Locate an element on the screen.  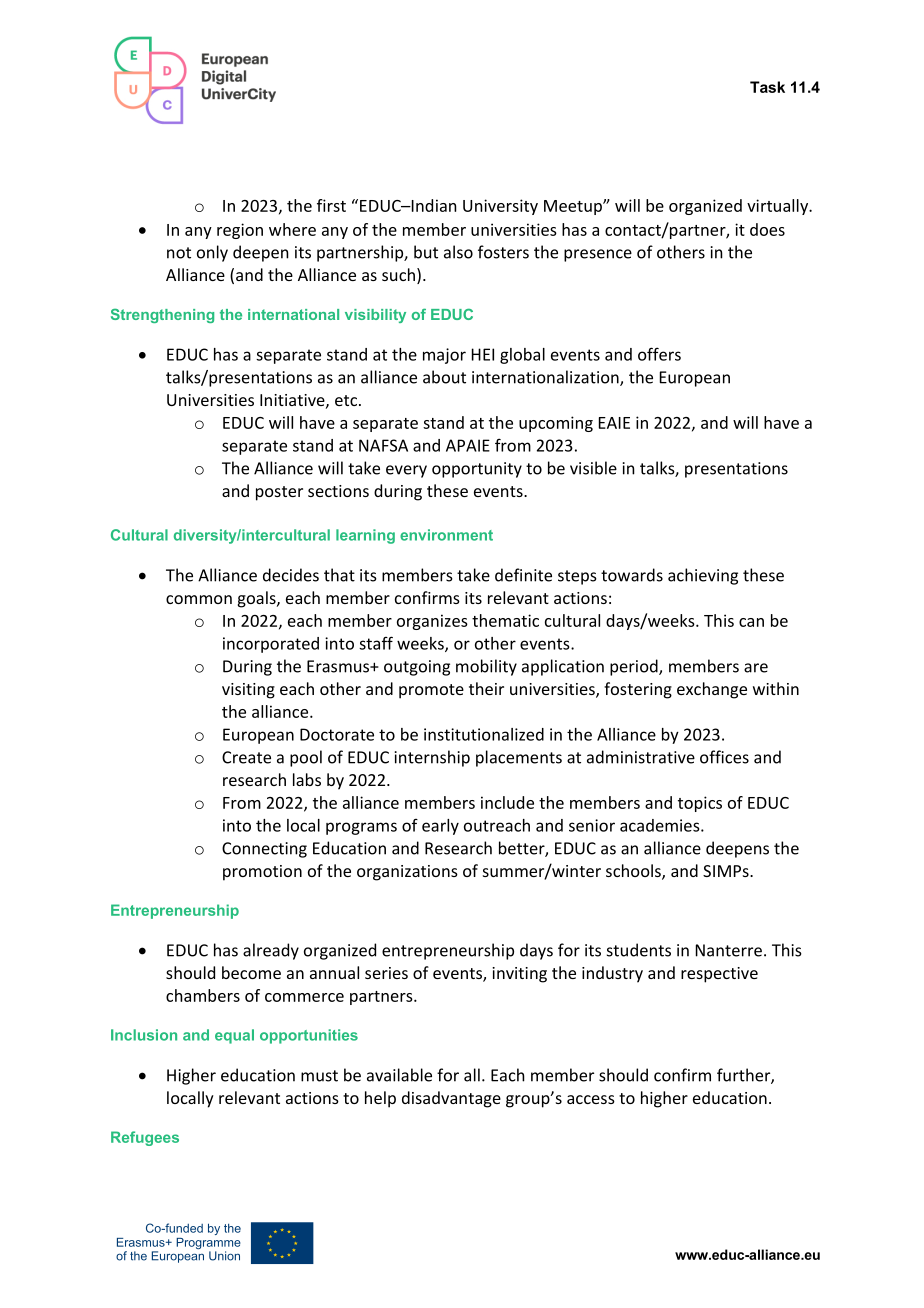
disadvantage is located at coordinates (451, 1099).
